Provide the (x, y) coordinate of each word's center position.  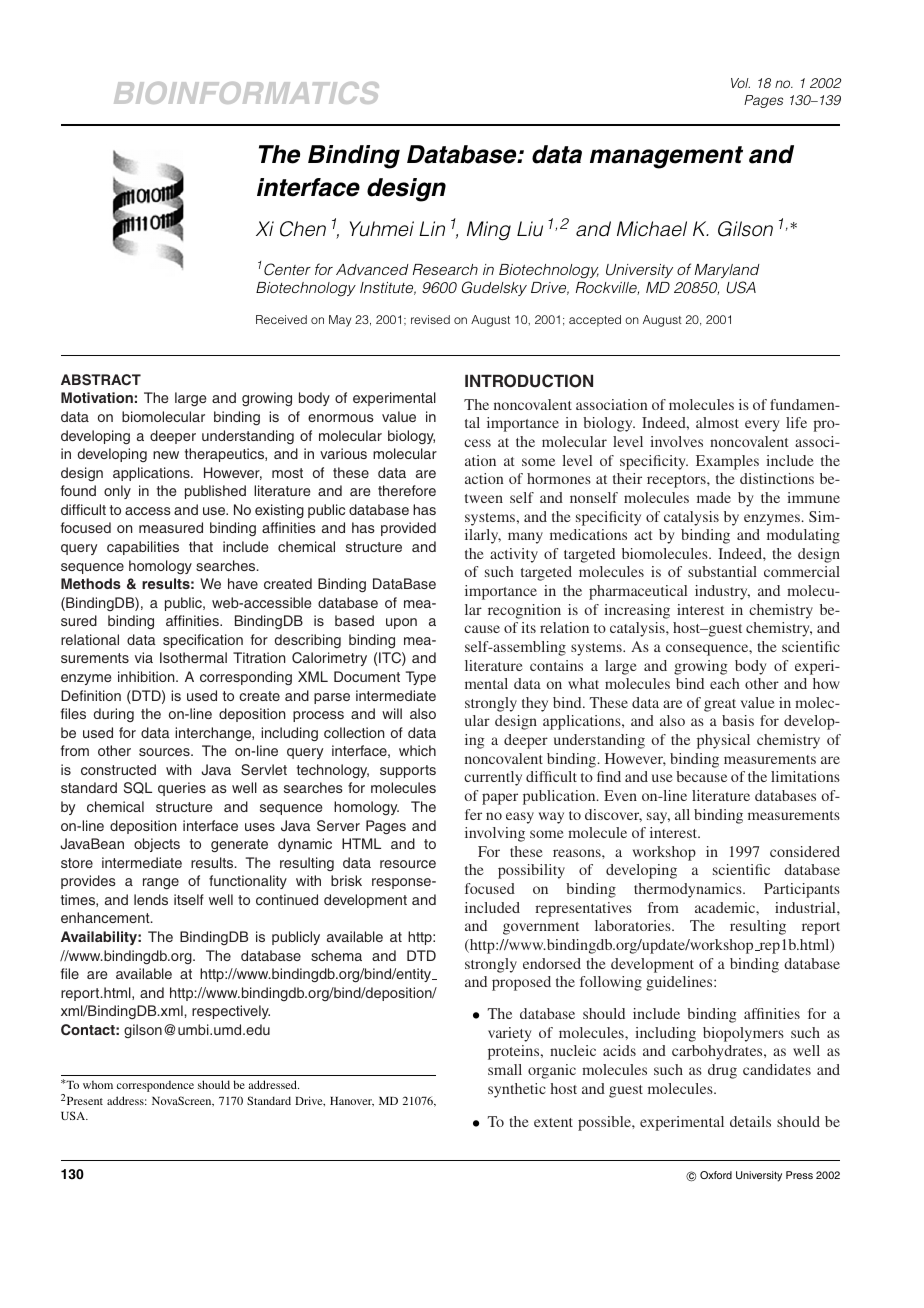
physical (723, 741)
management (666, 157)
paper (500, 799)
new (166, 455)
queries (182, 789)
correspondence (155, 1086)
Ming (489, 231)
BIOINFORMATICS (246, 93)
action (484, 478)
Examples (727, 462)
